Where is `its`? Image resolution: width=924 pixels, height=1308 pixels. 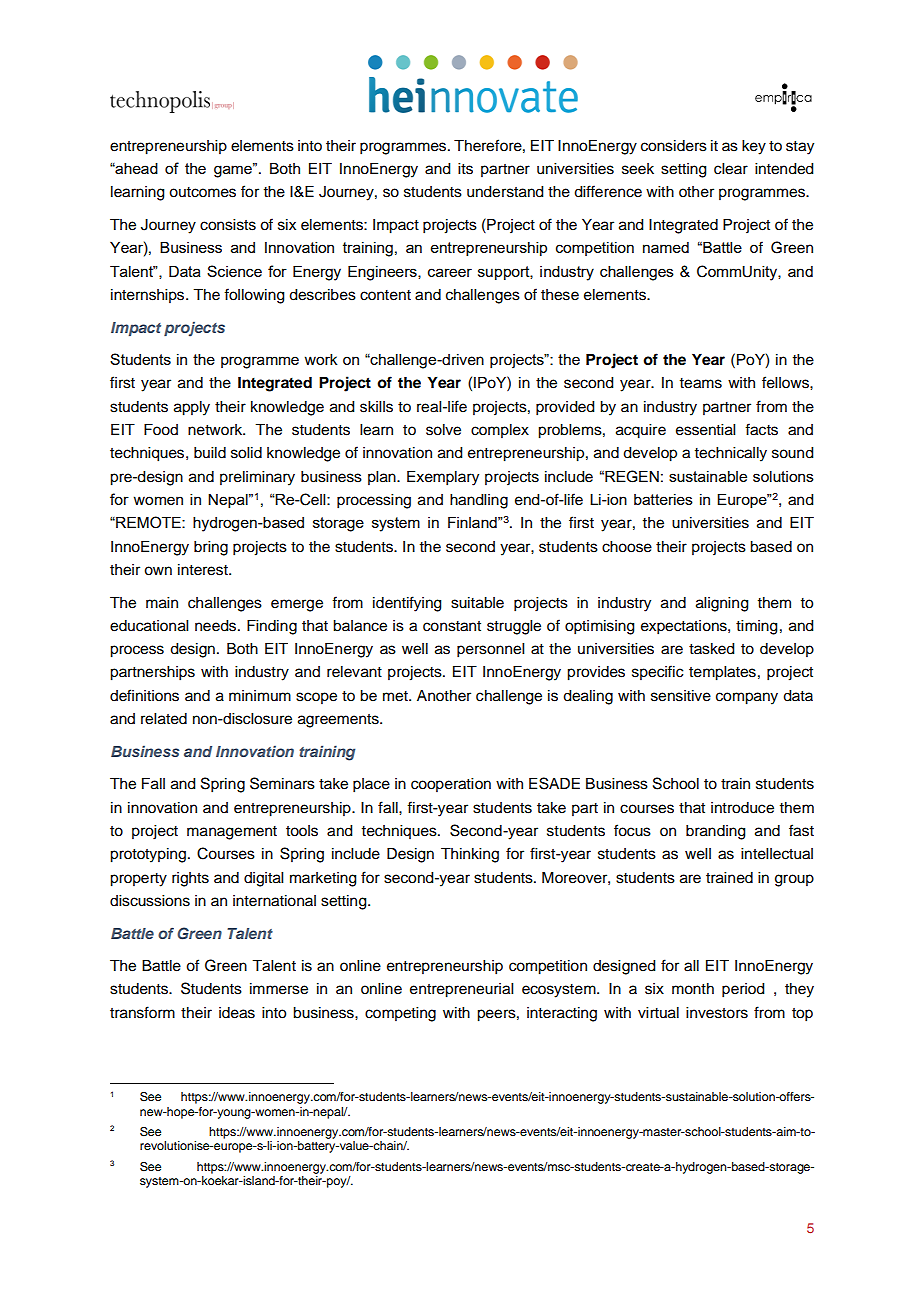
its is located at coordinates (465, 169).
